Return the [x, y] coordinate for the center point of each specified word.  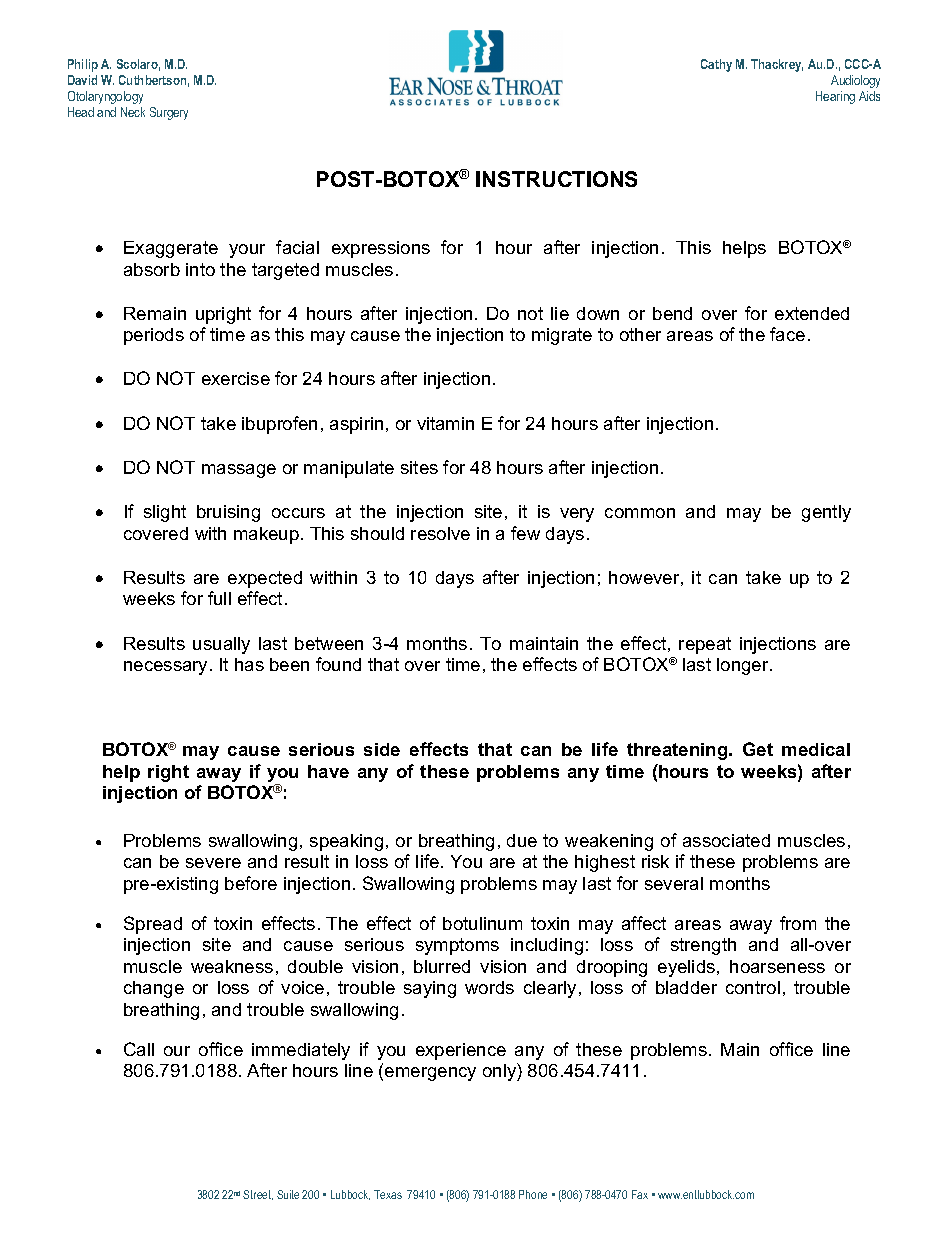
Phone [533, 1194]
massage [239, 471]
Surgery [169, 113]
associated [726, 840]
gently [826, 513]
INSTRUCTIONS [556, 179]
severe [213, 863]
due [522, 840]
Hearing [835, 97]
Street [258, 1195]
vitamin [445, 423]
